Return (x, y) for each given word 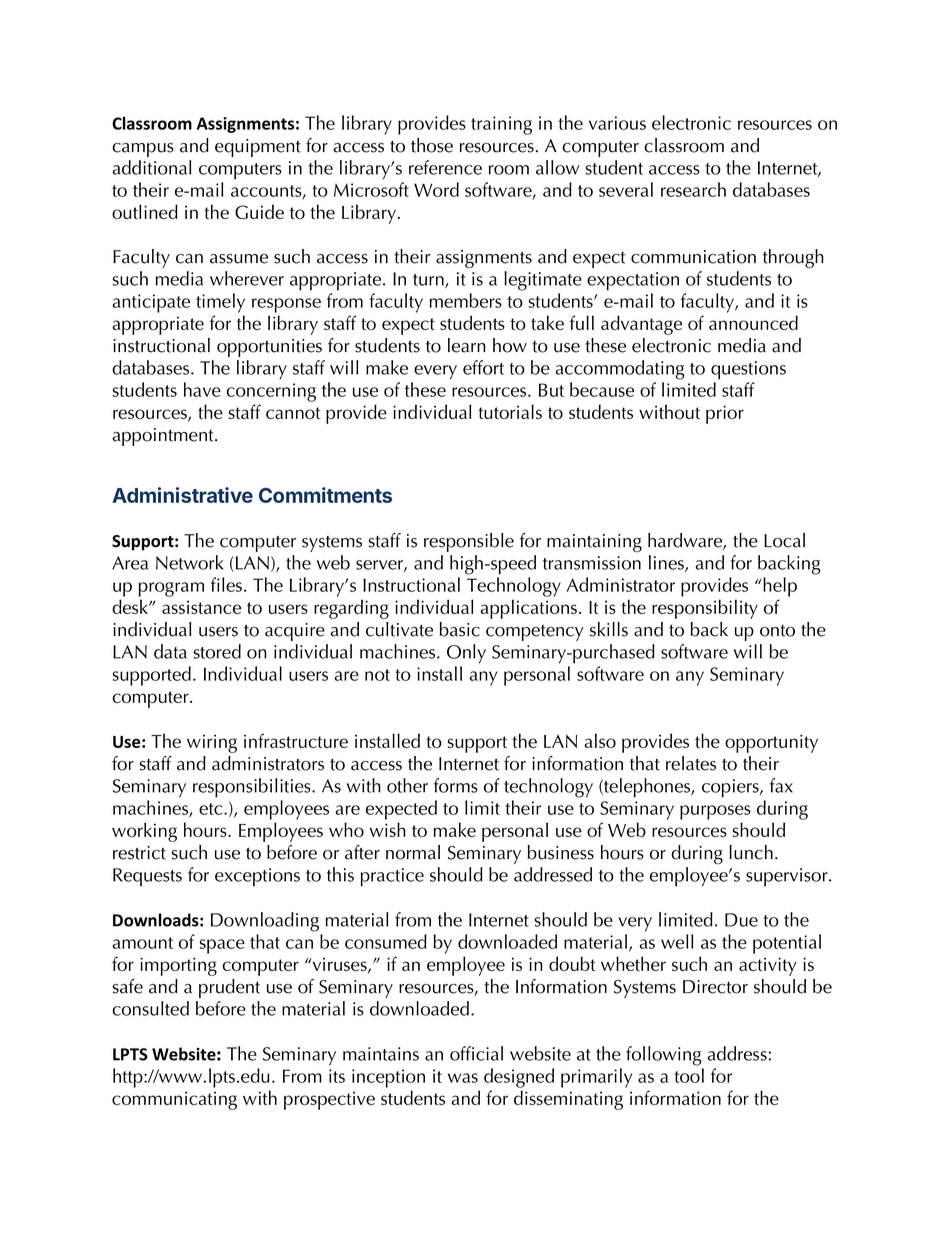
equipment (258, 148)
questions (748, 370)
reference (445, 167)
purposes (715, 812)
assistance (201, 607)
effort (483, 367)
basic (459, 629)
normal (413, 852)
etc (212, 809)
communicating (174, 1101)
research (693, 189)
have (202, 389)
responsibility (705, 609)
